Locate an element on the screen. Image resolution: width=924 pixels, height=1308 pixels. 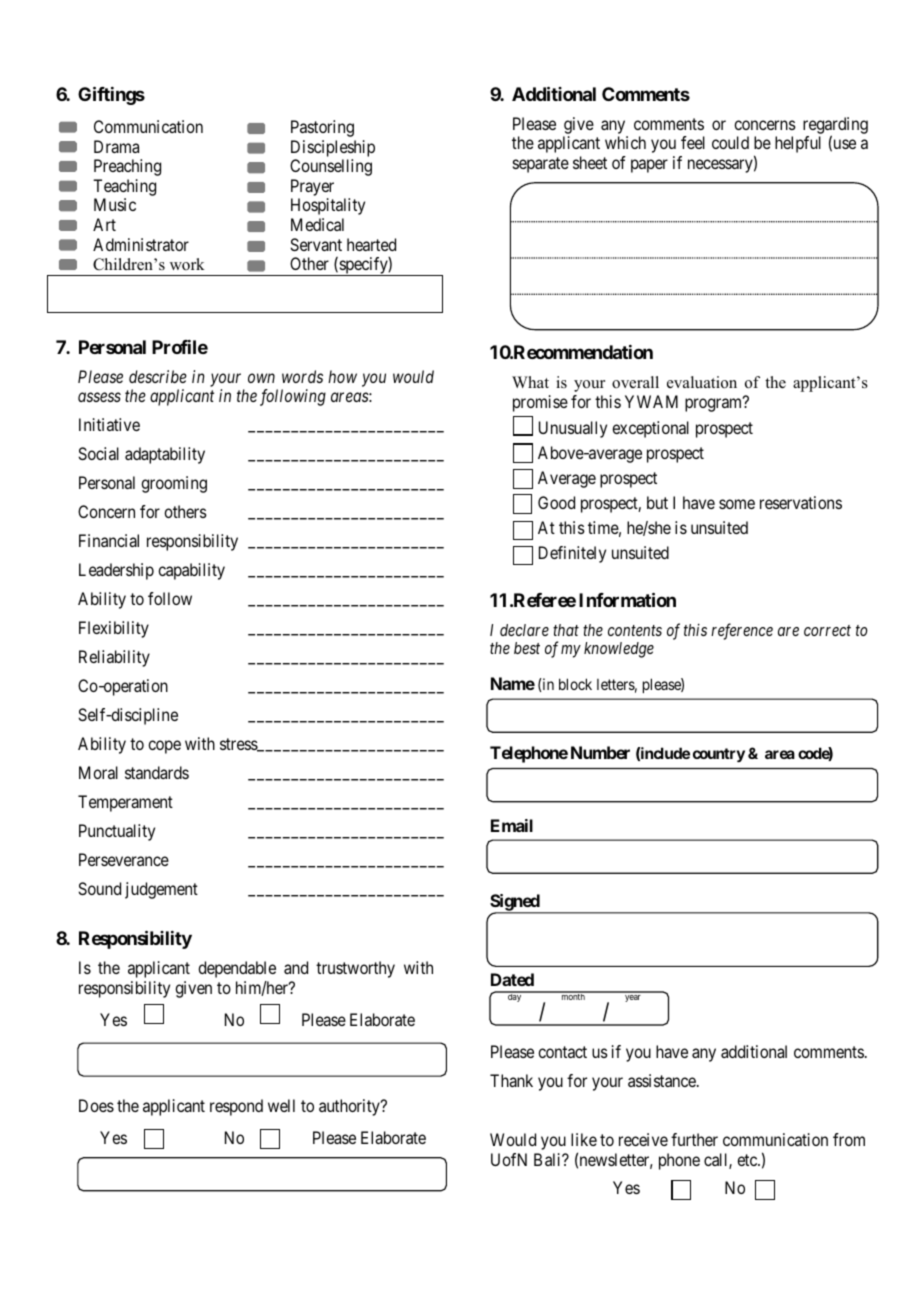
respond is located at coordinates (236, 1107).
